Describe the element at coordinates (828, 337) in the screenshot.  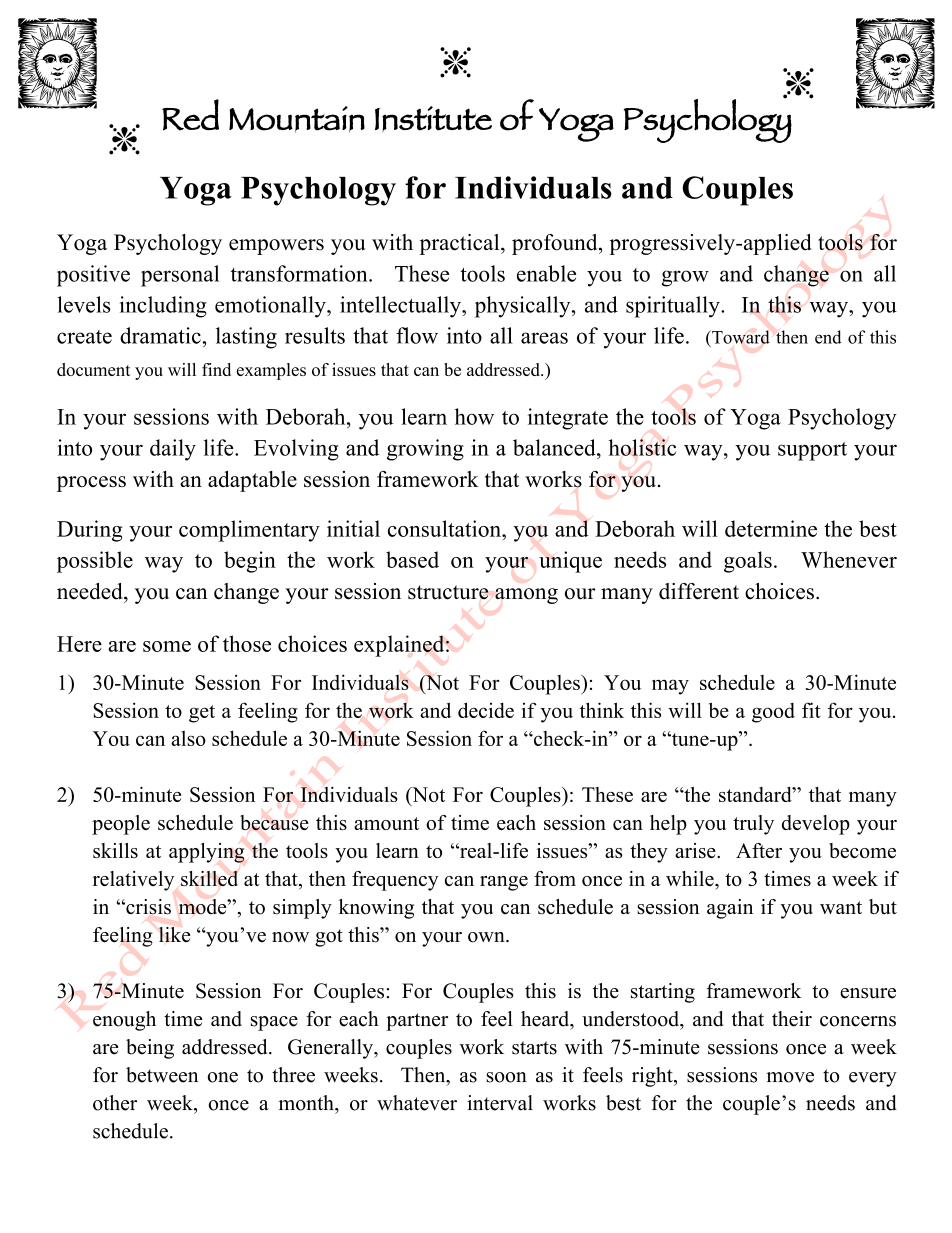
I see `end` at that location.
